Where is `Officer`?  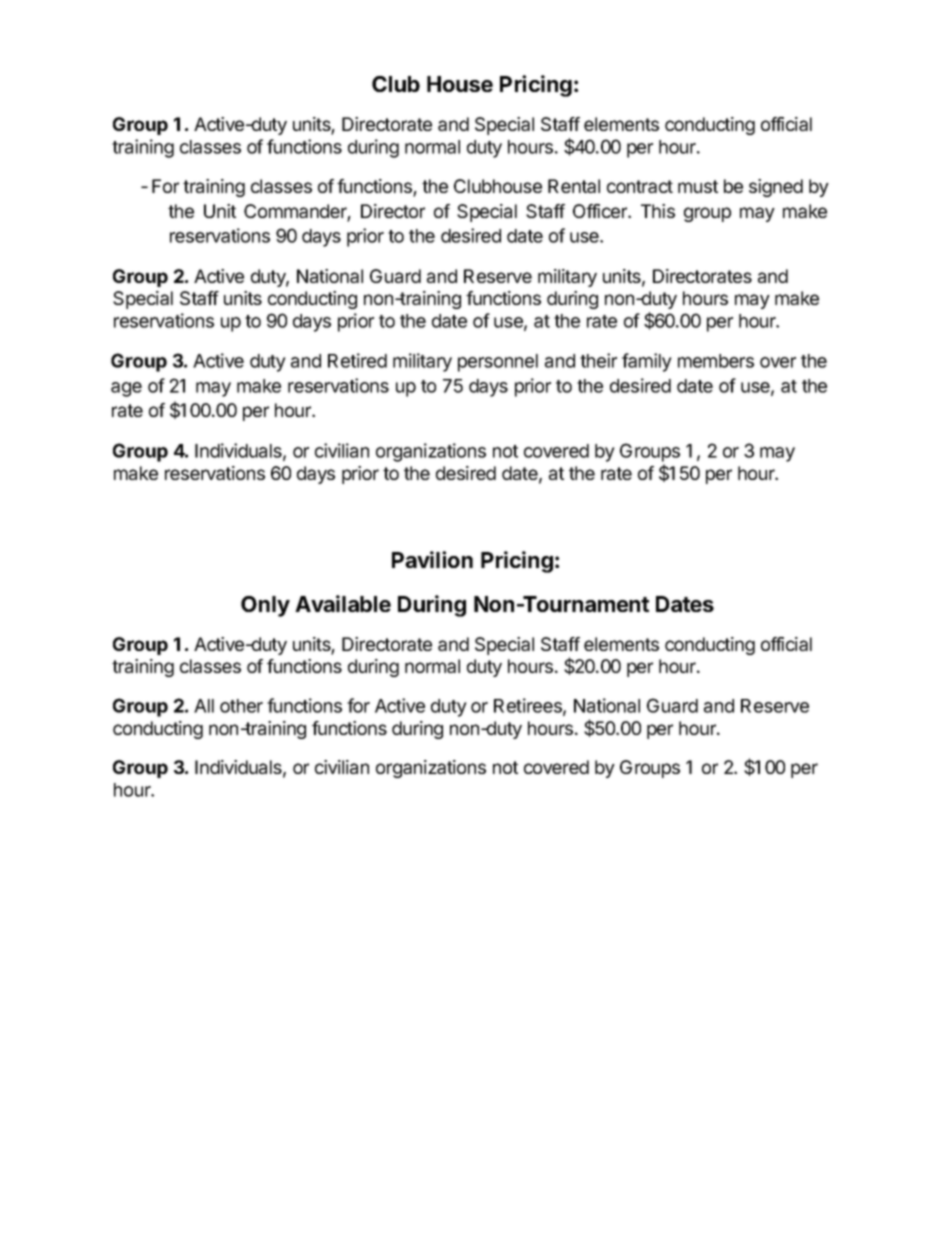
Officer is located at coordinates (601, 211).
